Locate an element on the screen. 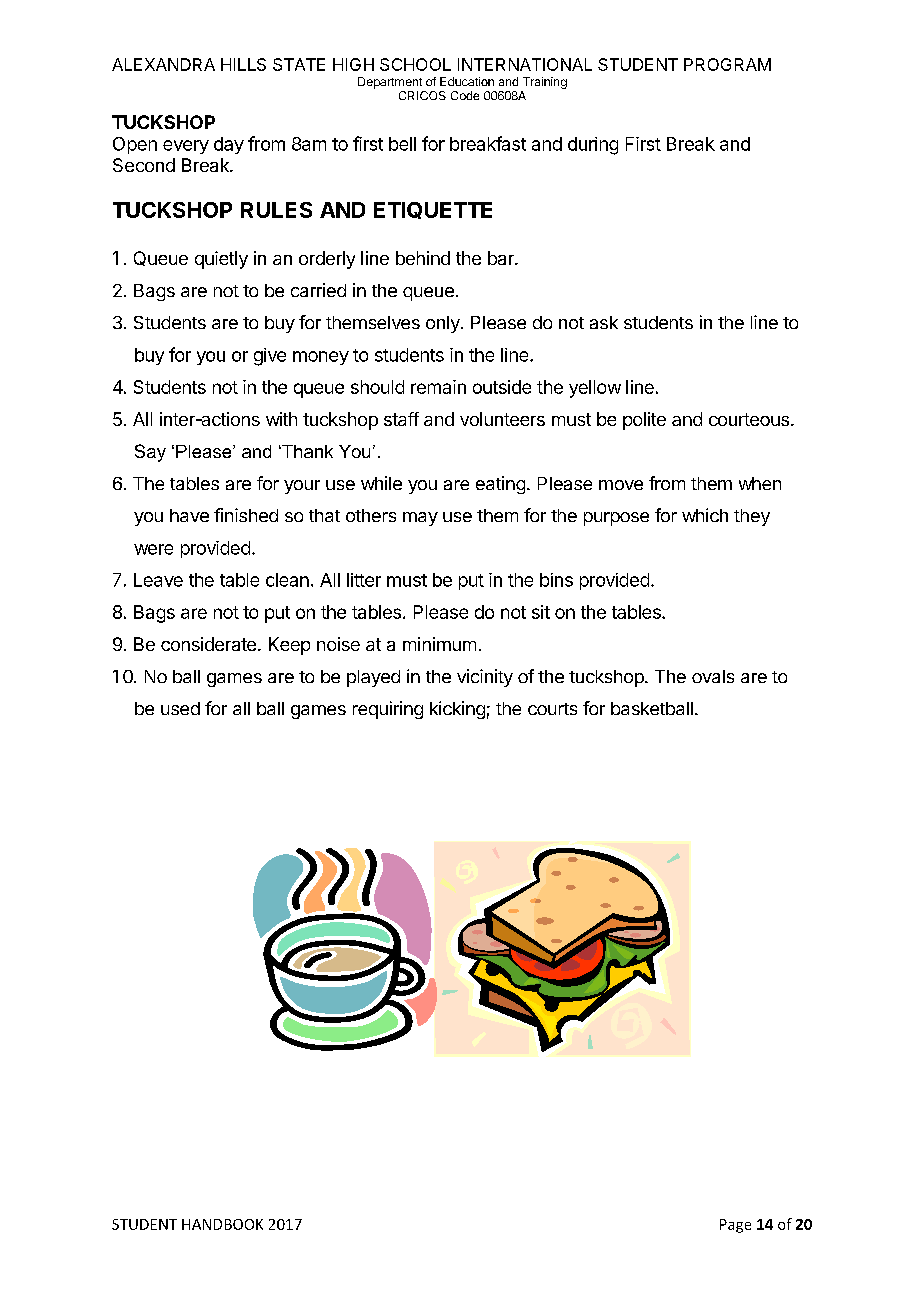 This screenshot has width=924, height=1308. HANDBOOK is located at coordinates (222, 1224).
